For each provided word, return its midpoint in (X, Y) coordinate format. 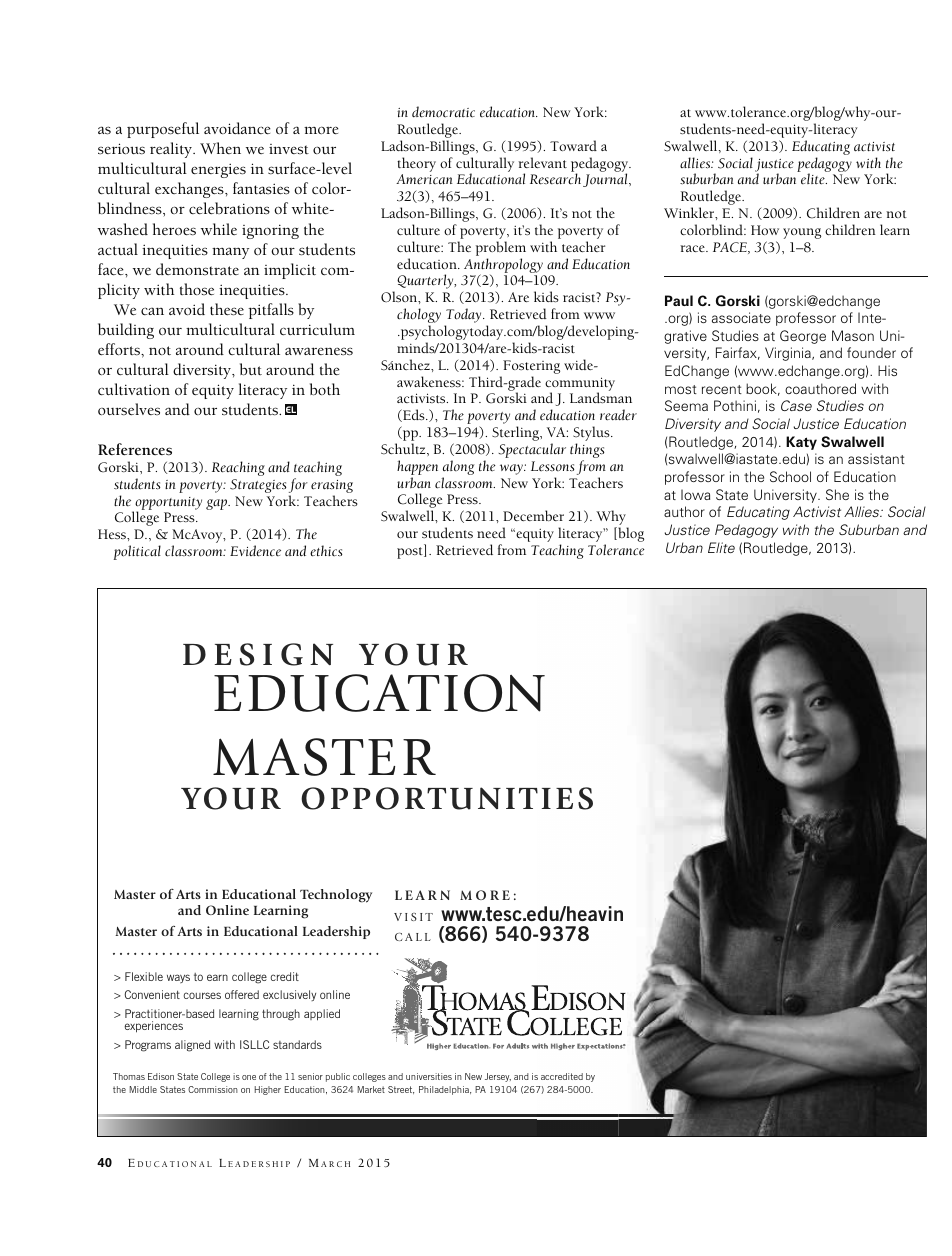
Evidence (255, 551)
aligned (192, 1046)
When (220, 148)
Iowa (695, 494)
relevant (542, 162)
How (765, 230)
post (411, 553)
